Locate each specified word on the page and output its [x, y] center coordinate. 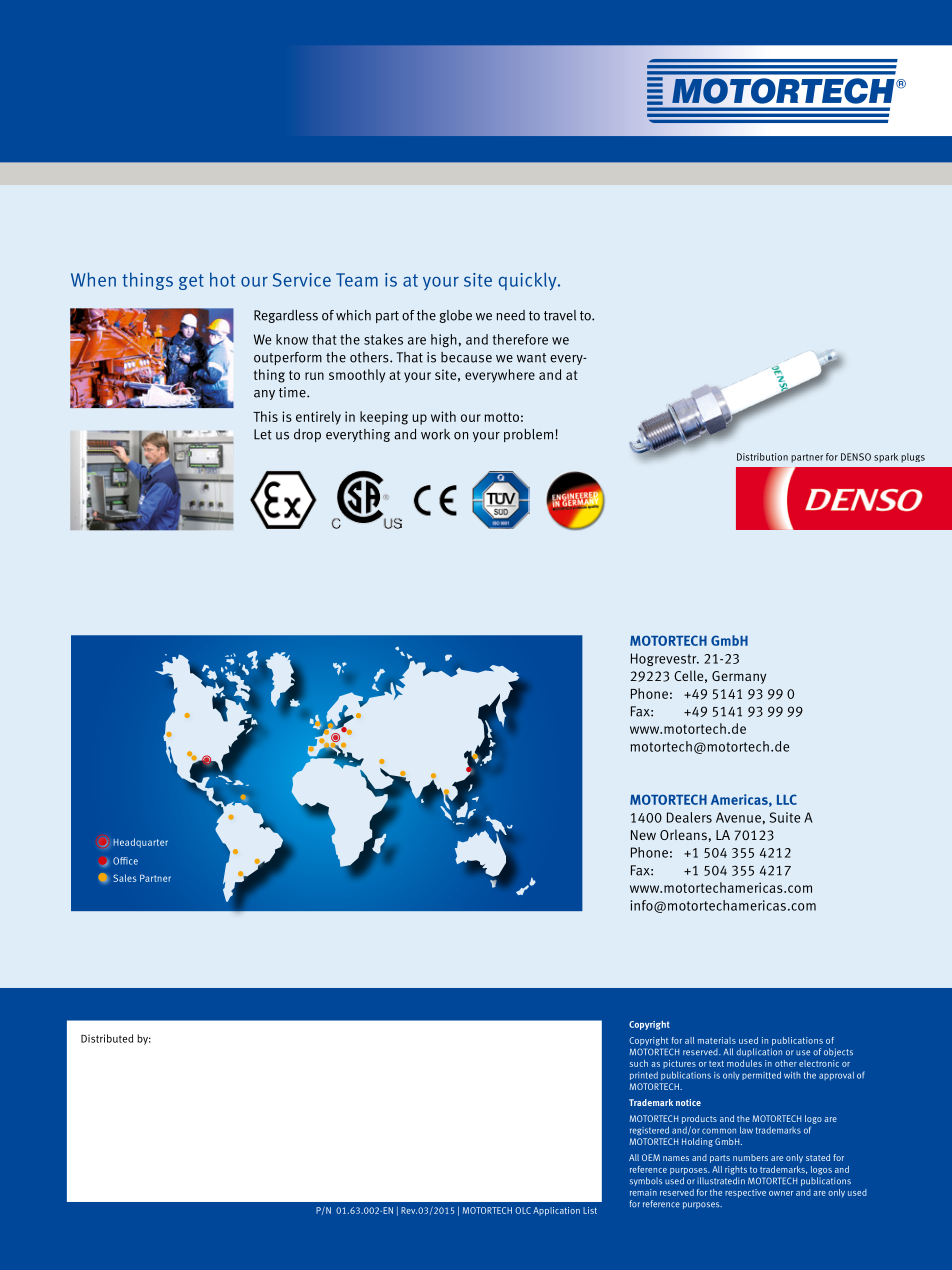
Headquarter [140, 843]
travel [560, 315]
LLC [787, 799]
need [510, 315]
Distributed [107, 1038]
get [191, 282]
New [643, 835]
